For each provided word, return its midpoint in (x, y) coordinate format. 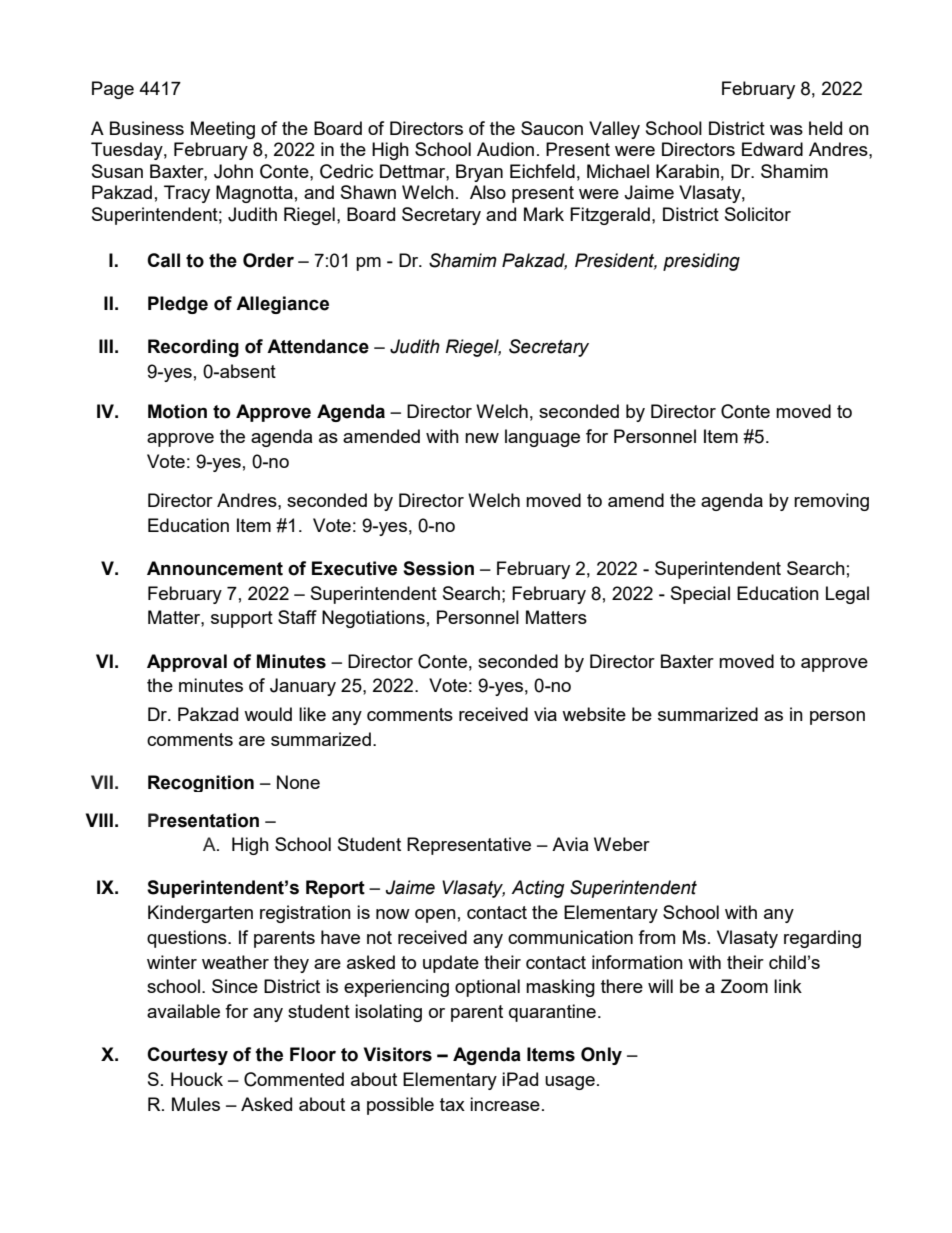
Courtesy (187, 1056)
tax (452, 1104)
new (482, 438)
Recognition (201, 783)
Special (700, 595)
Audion (505, 149)
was (786, 130)
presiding (701, 262)
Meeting (223, 130)
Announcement (215, 568)
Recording (193, 348)
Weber (622, 844)
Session (438, 568)
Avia (570, 844)
